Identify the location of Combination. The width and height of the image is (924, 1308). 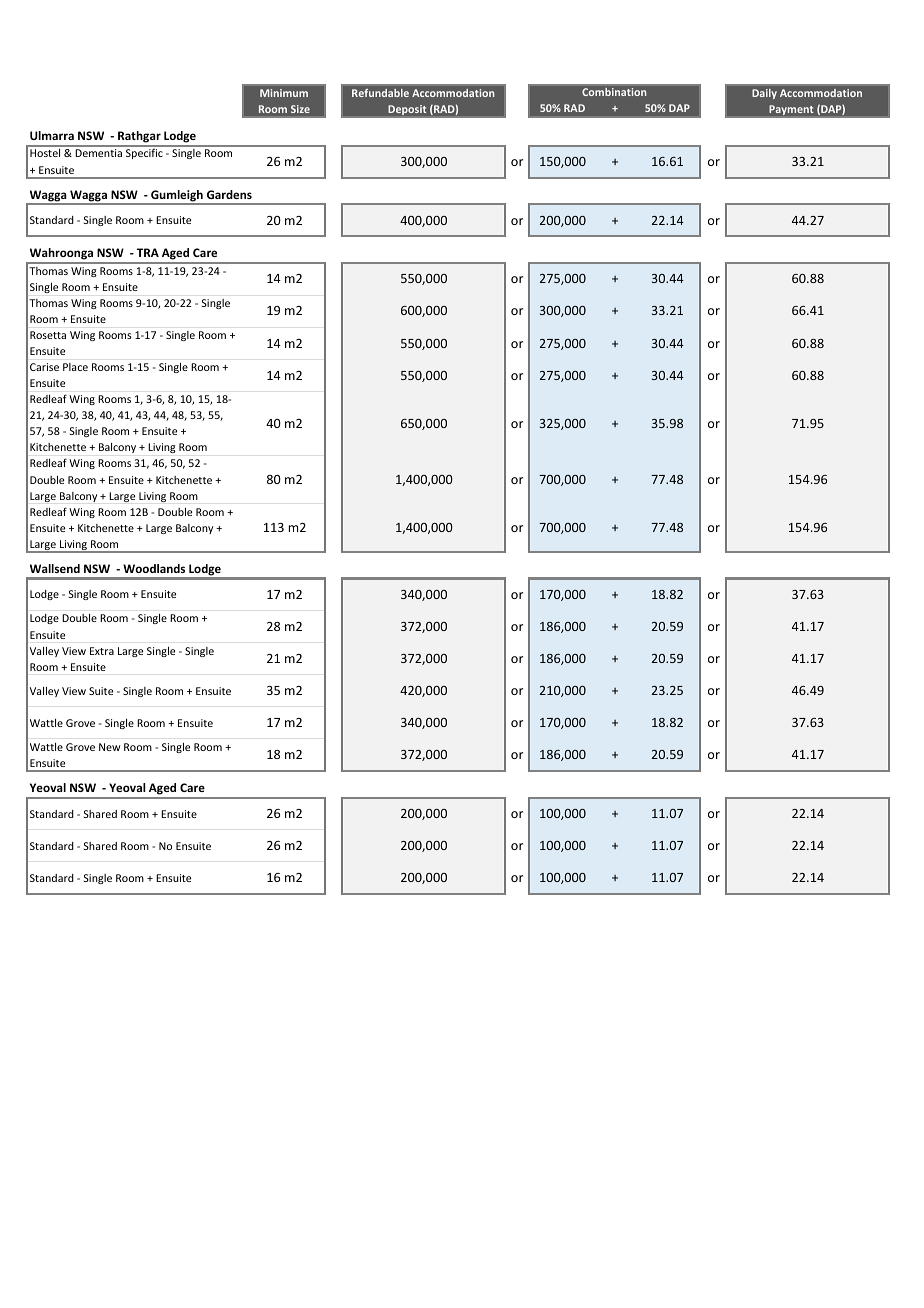
(614, 92).
